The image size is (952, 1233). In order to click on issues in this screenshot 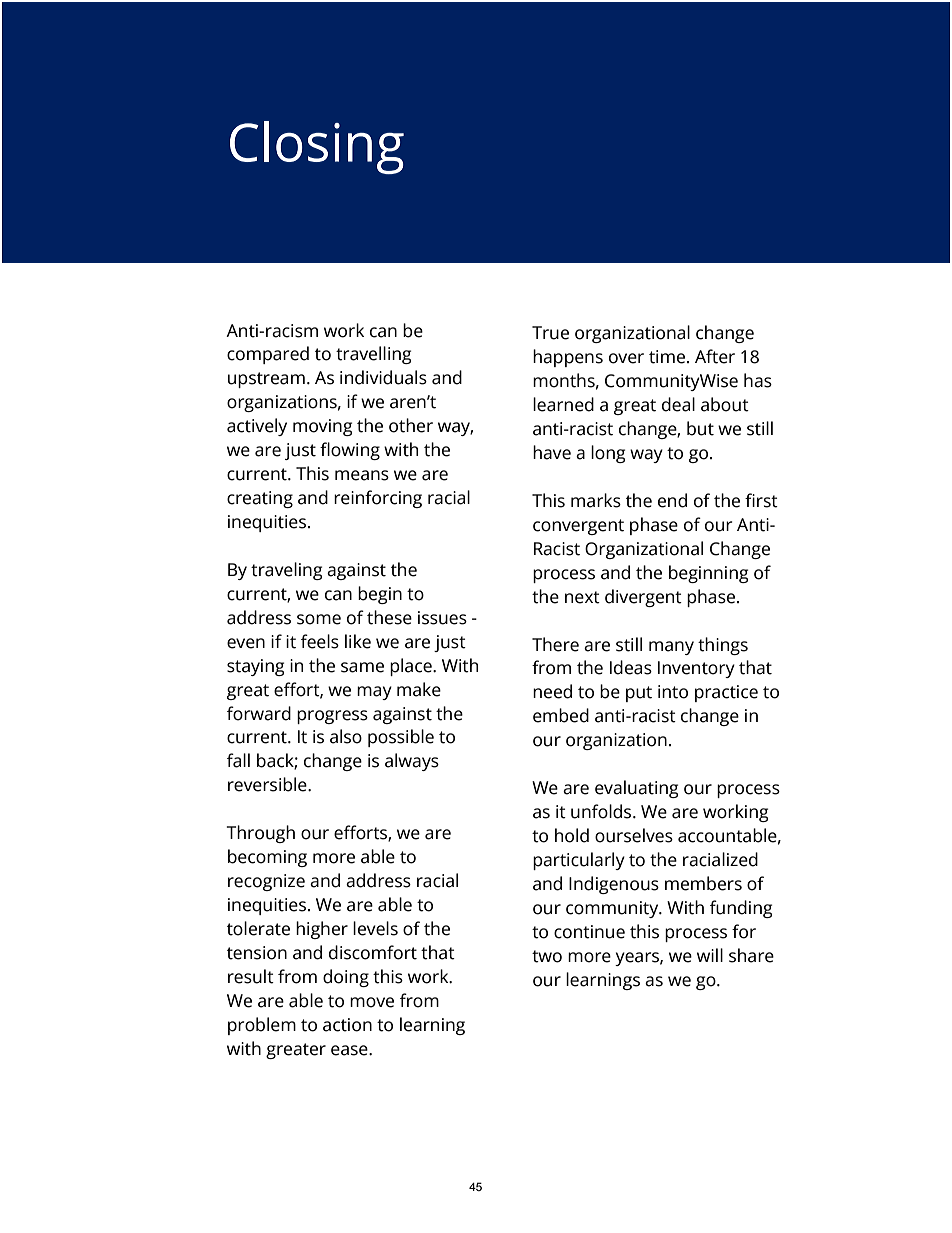, I will do `click(442, 618)`.
